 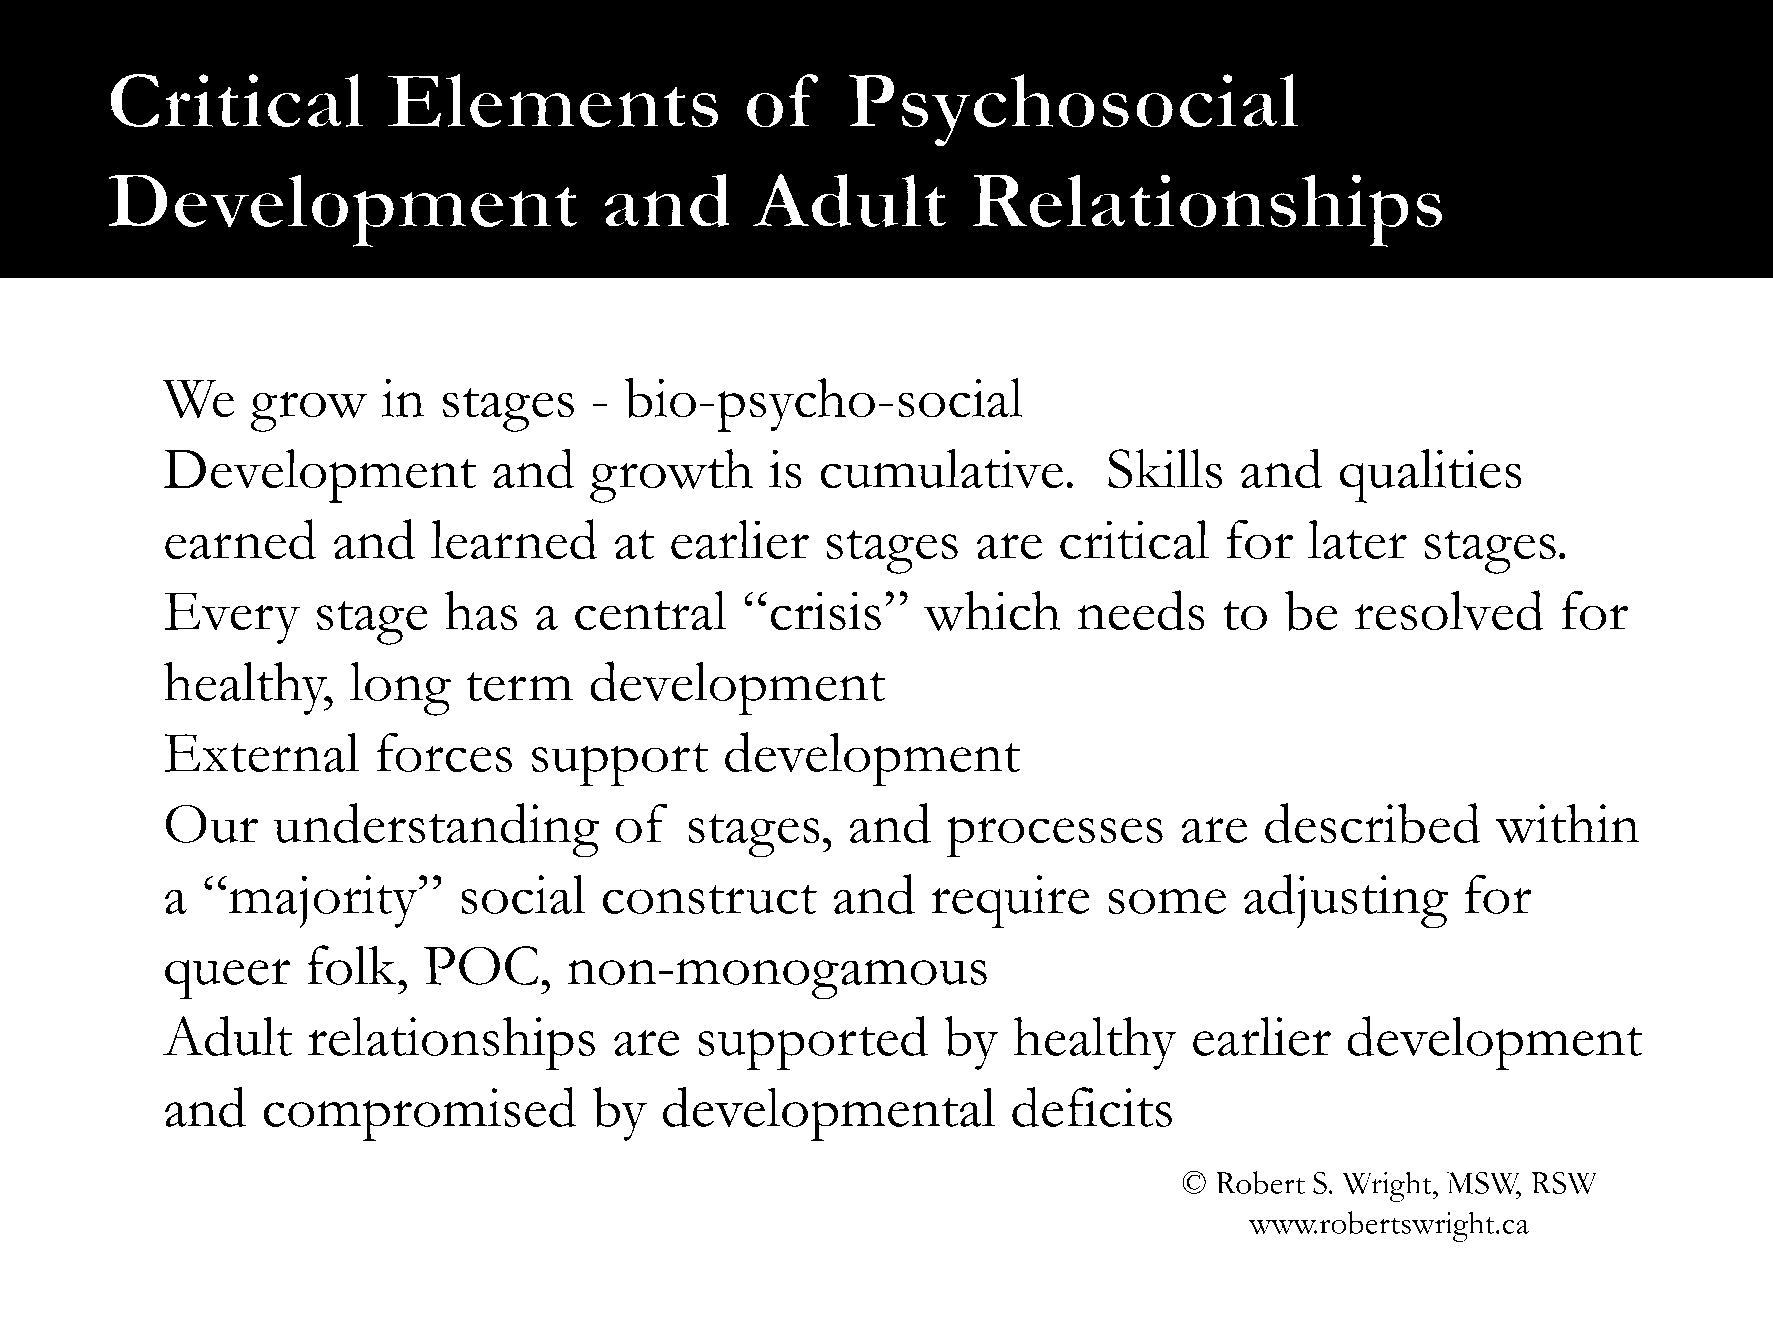 I want to click on term, so click(x=519, y=686).
